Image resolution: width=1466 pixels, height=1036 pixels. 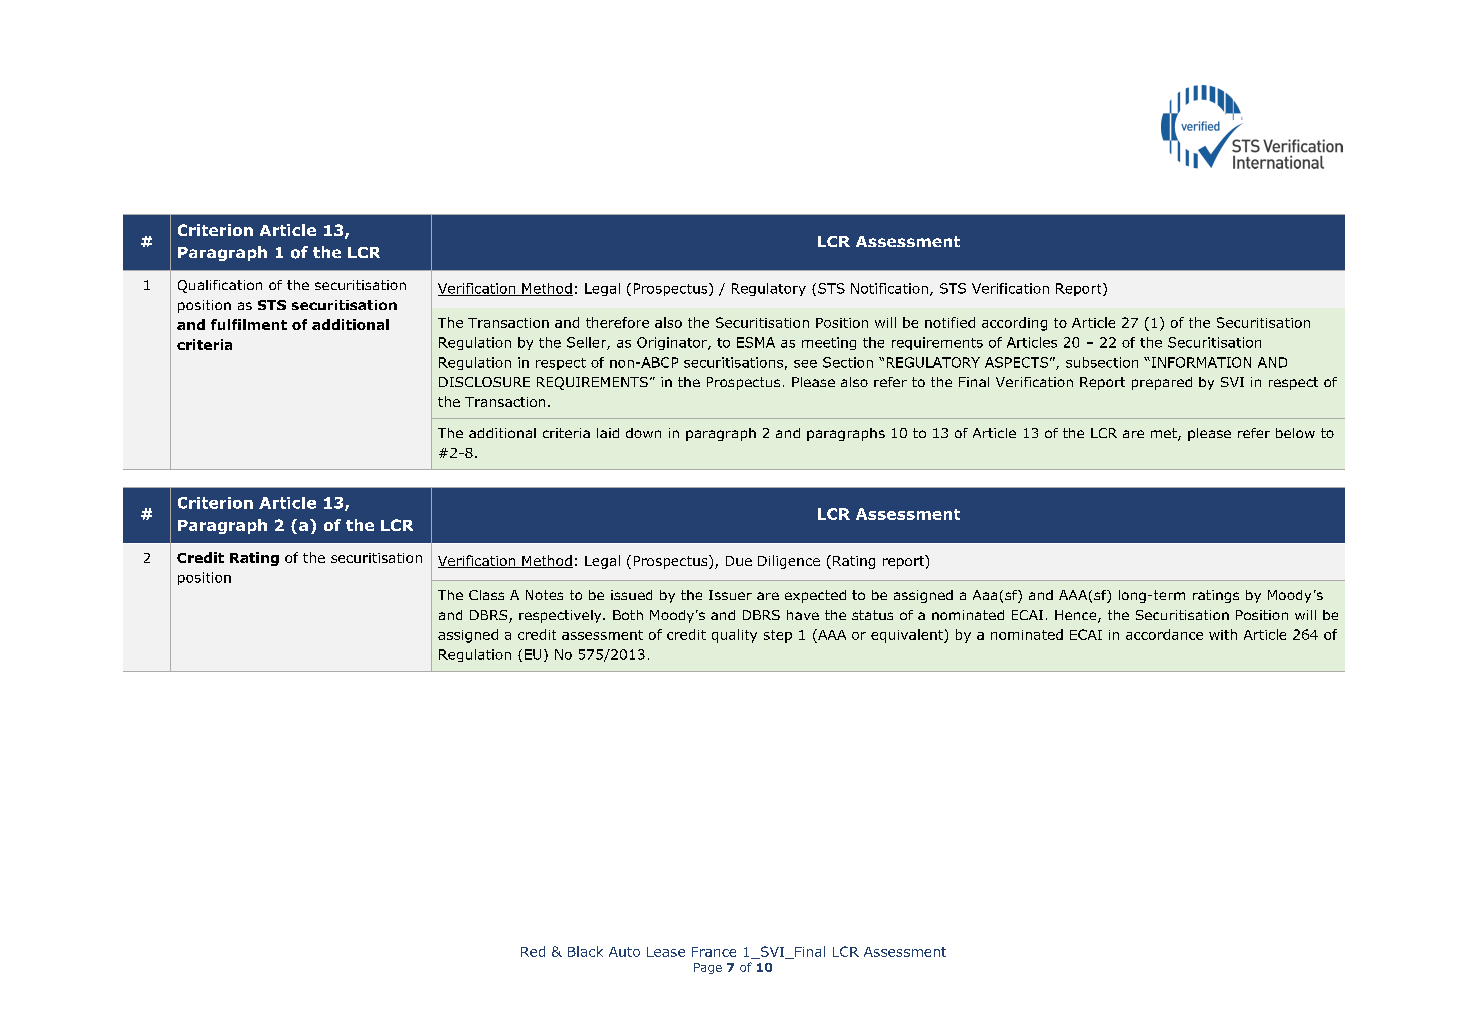 I want to click on Class, so click(x=486, y=595).
